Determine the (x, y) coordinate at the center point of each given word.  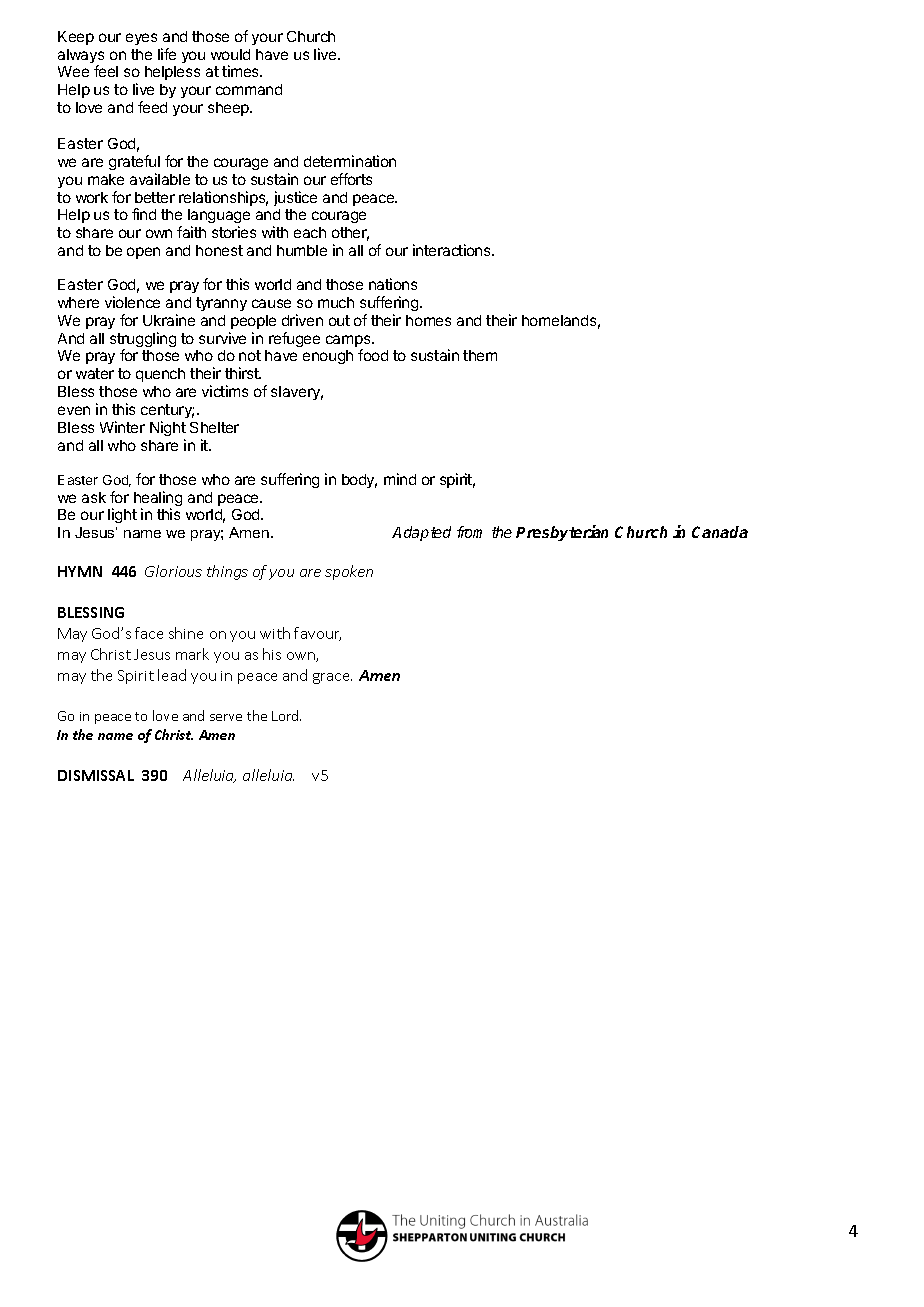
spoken (349, 572)
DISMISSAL (96, 775)
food (373, 355)
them (480, 355)
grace (332, 678)
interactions (453, 250)
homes (428, 320)
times (242, 71)
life (167, 54)
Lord (286, 715)
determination (350, 161)
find (144, 214)
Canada (720, 532)
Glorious (173, 571)
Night (168, 428)
